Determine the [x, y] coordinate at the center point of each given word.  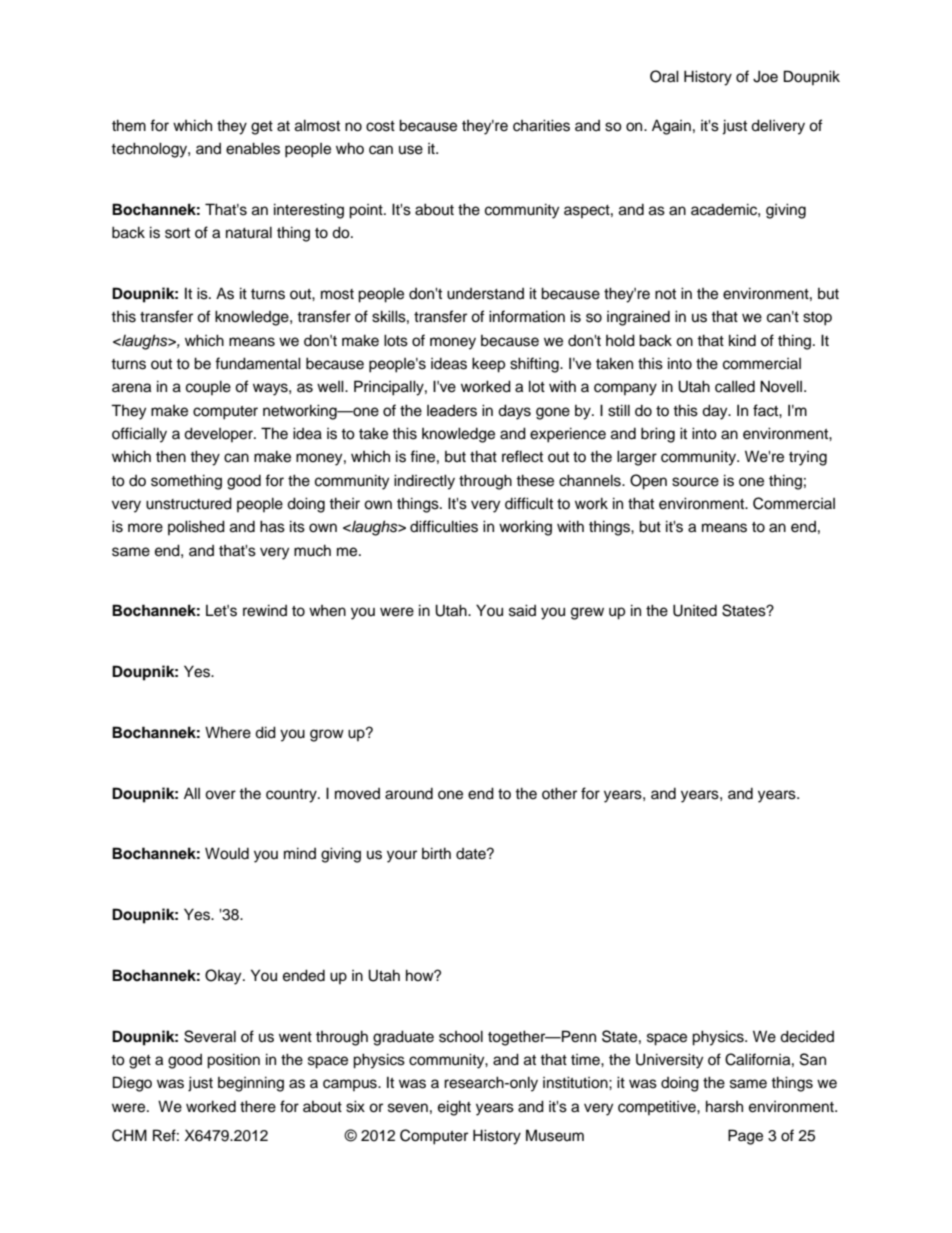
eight [454, 1108]
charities [541, 125]
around [409, 794]
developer [219, 434]
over [220, 795]
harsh [724, 1106]
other [559, 793]
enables [253, 148]
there [258, 1106]
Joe [765, 76]
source [695, 482]
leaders [452, 411]
